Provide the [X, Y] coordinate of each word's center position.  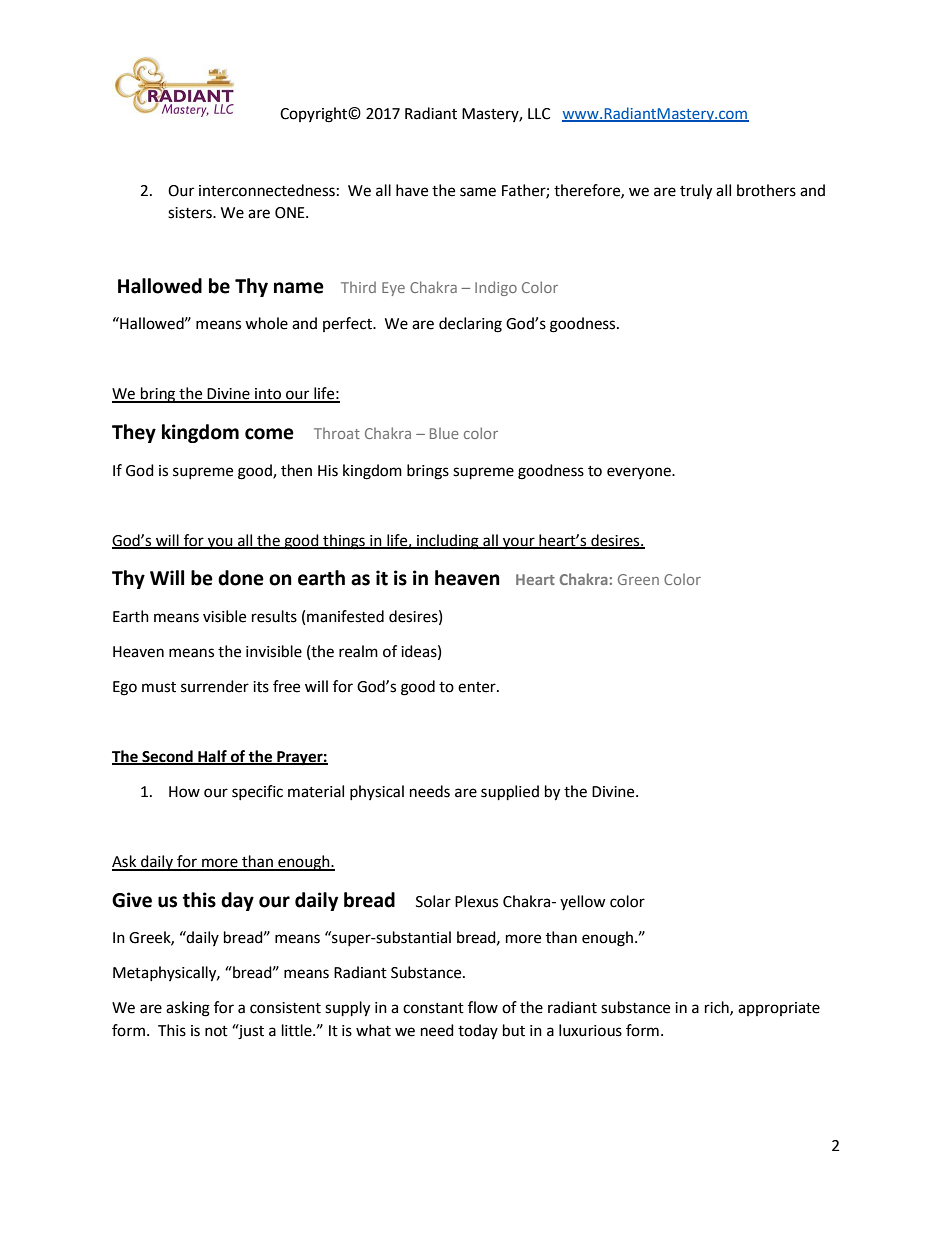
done [241, 578]
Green [638, 579]
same [478, 192]
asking [188, 1009]
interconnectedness [267, 190]
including [448, 542]
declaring [470, 325]
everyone [640, 473]
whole [266, 323]
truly [696, 192]
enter [478, 687]
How [184, 792]
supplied [510, 793]
